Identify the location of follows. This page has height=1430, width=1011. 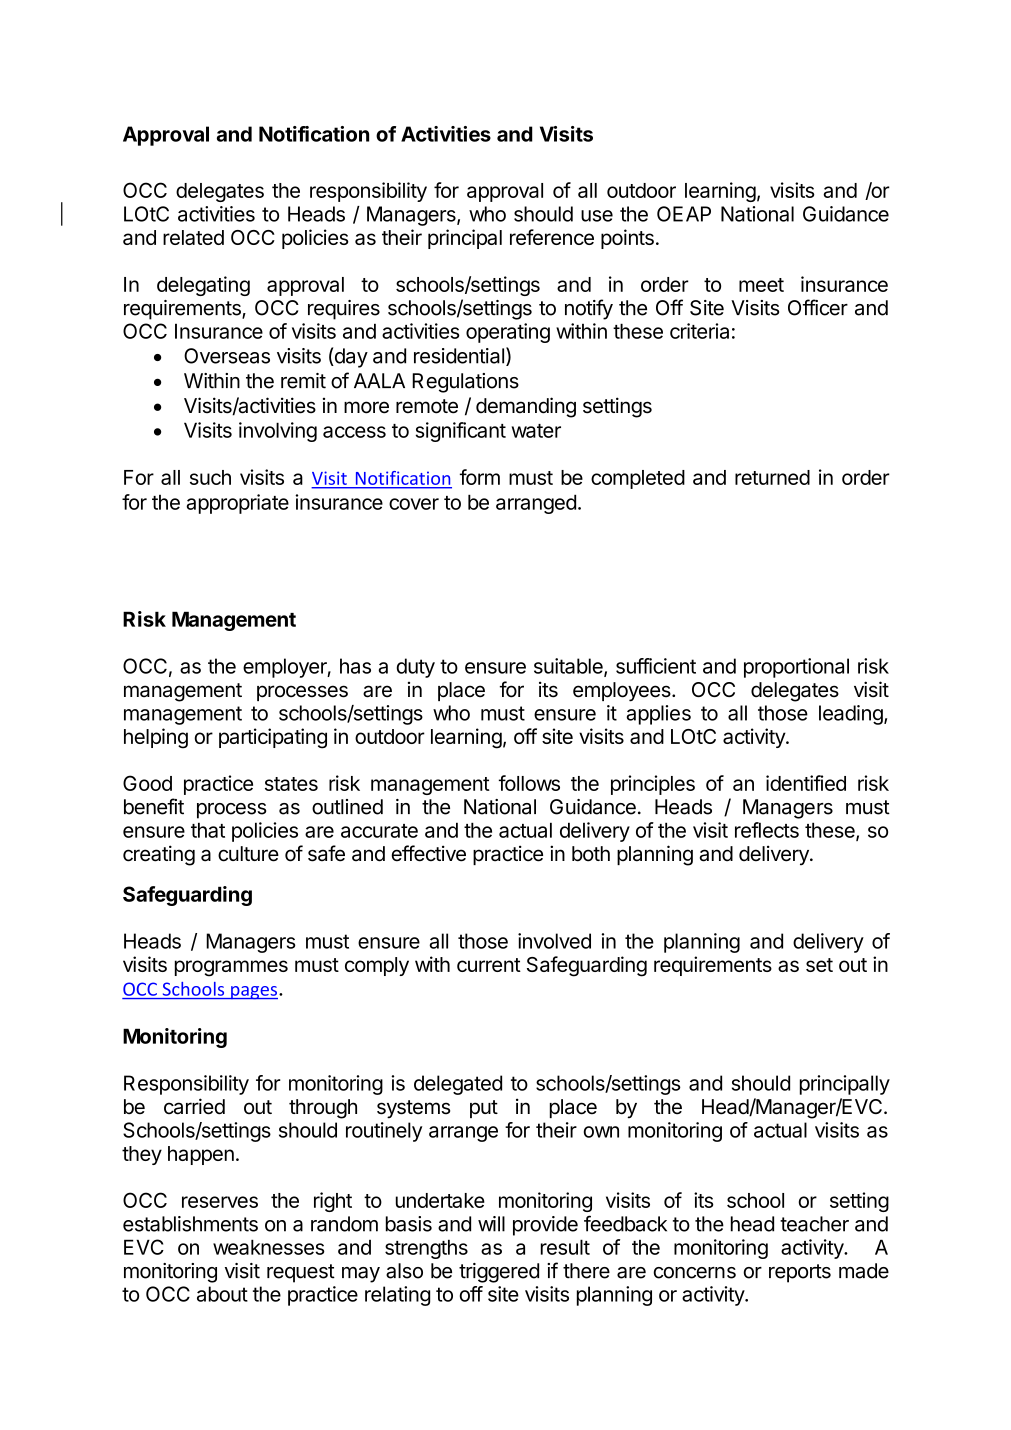
(529, 783).
